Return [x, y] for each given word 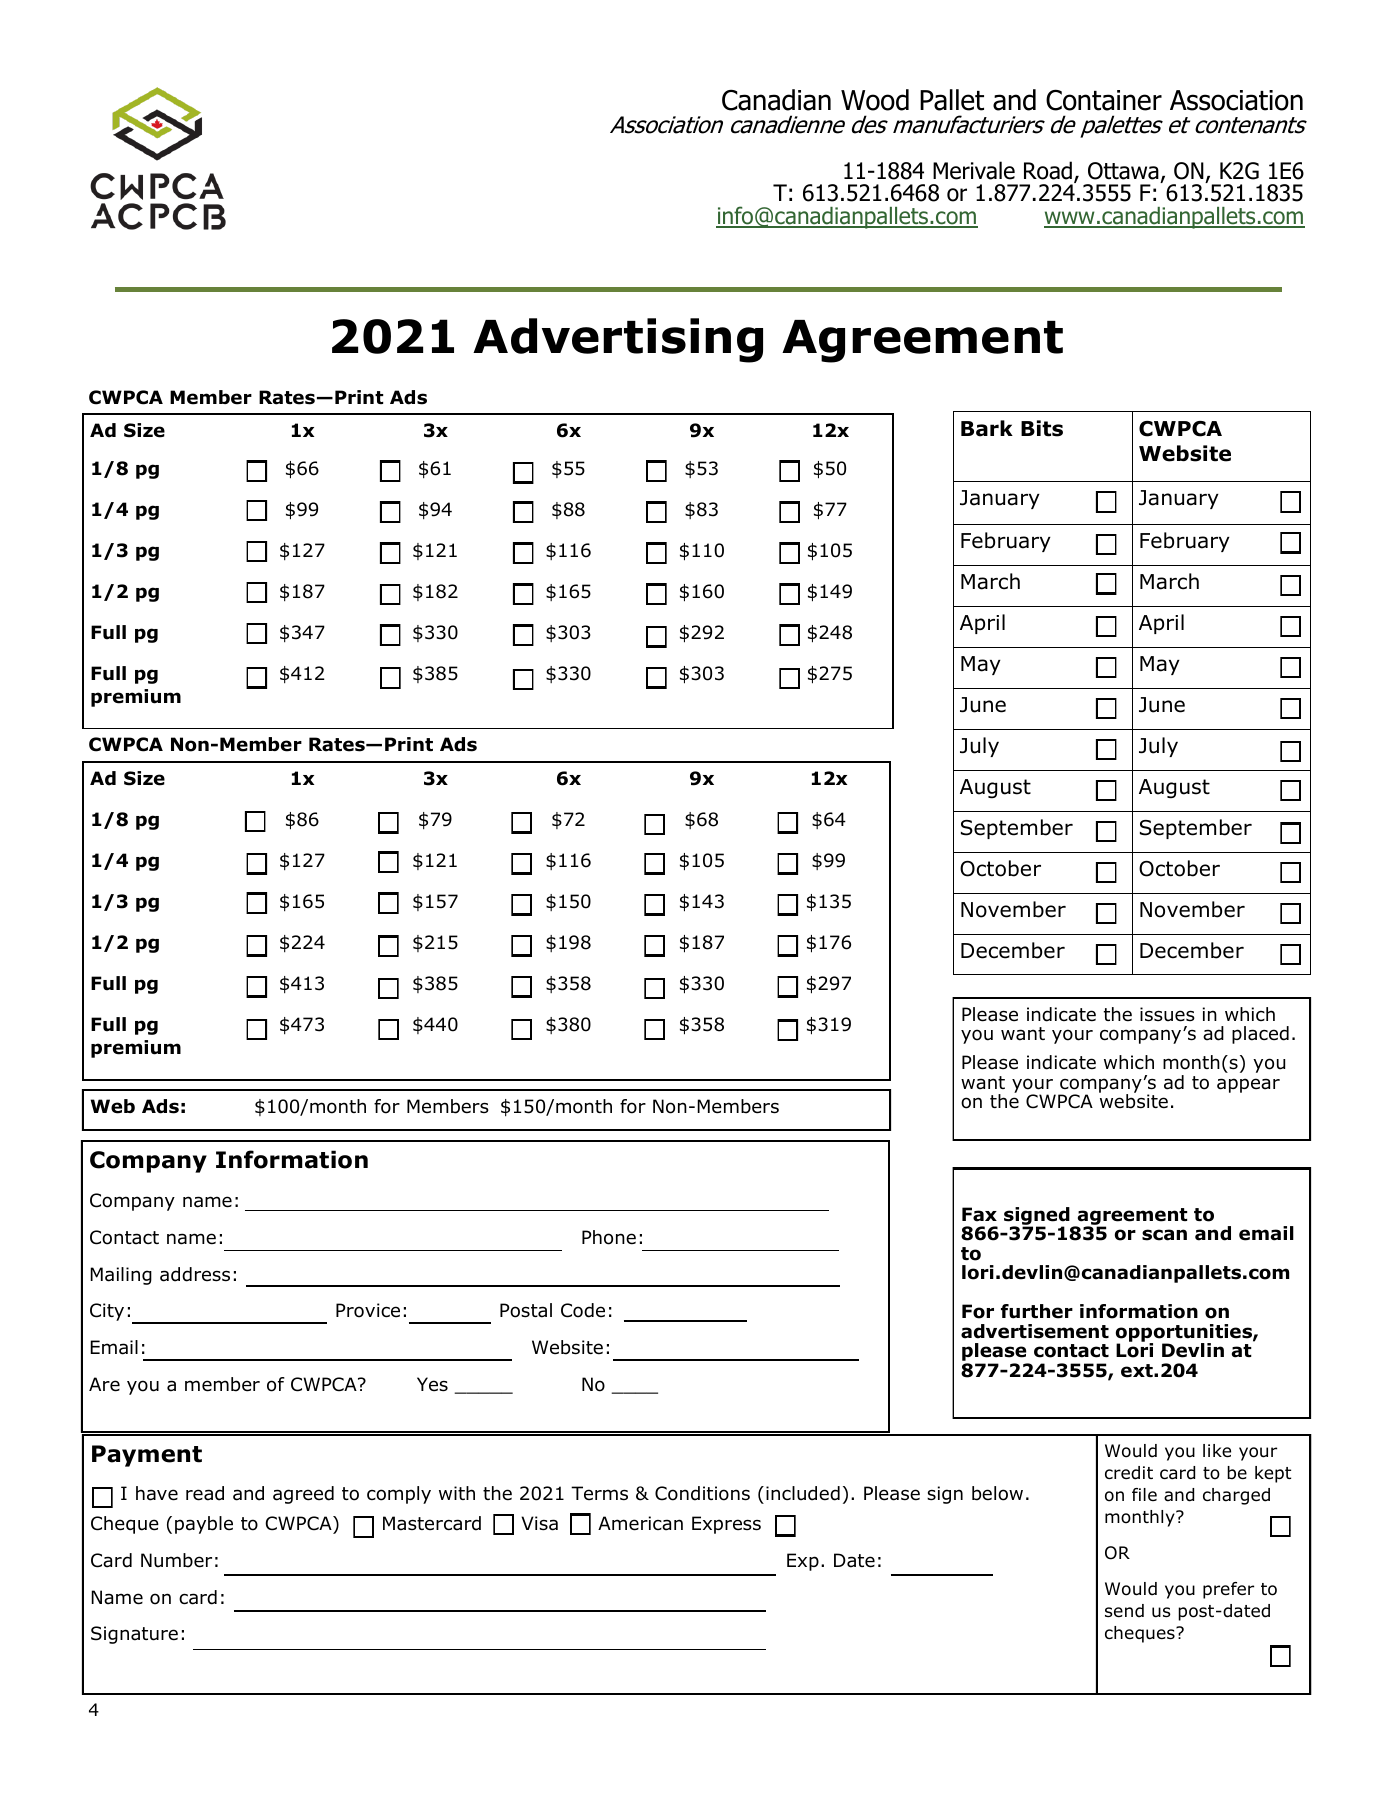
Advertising [618, 340]
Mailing [121, 1276]
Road [1048, 170]
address [195, 1274]
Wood [875, 100]
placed [1260, 1035]
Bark [987, 428]
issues [1167, 1014]
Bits [1042, 428]
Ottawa [1123, 171]
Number [176, 1560]
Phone [609, 1237]
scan [1164, 1235]
